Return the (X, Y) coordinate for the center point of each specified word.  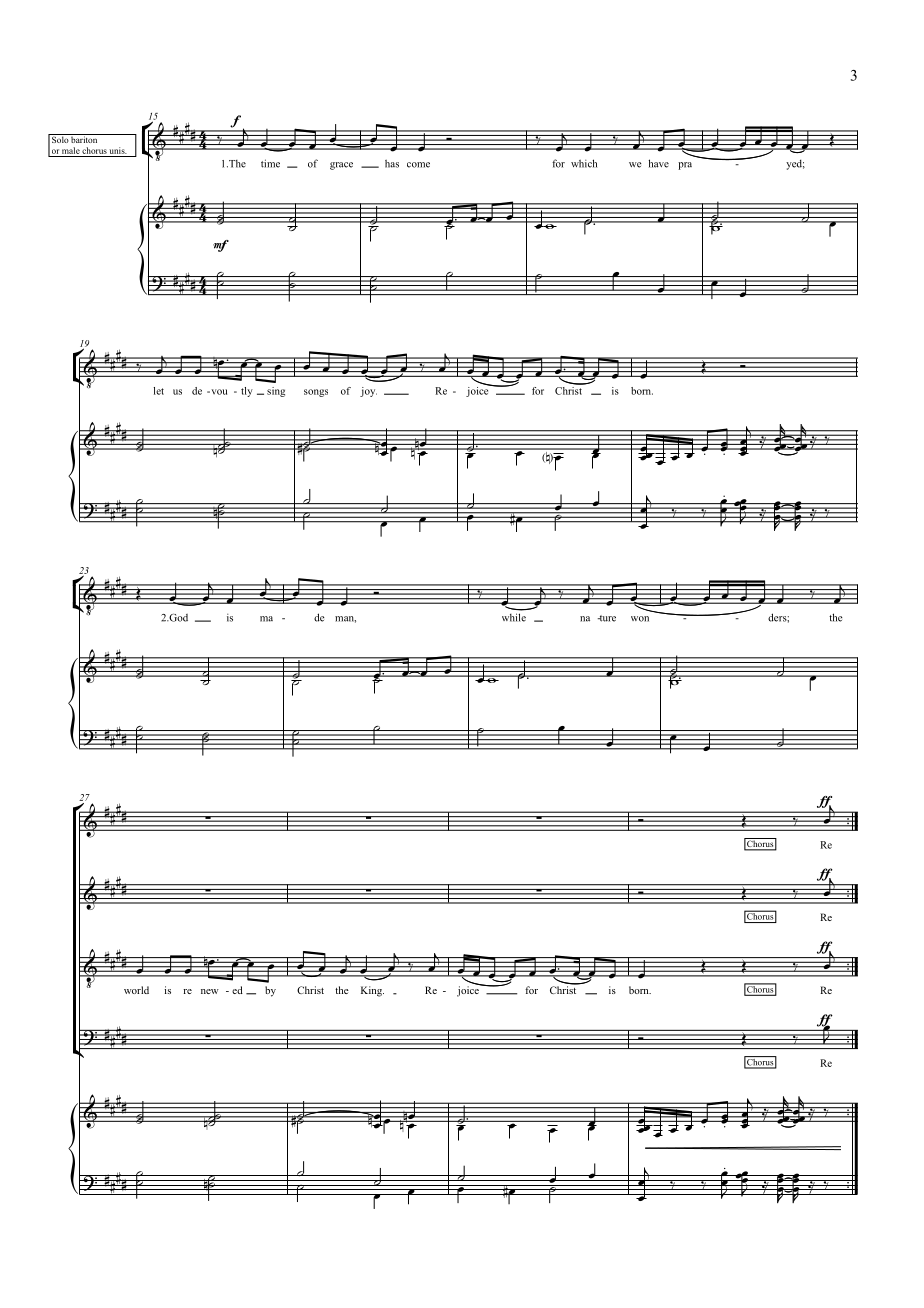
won (640, 619)
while (514, 617)
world (136, 990)
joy (368, 392)
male (71, 150)
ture (607, 618)
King (372, 991)
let (159, 391)
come (418, 165)
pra (685, 166)
